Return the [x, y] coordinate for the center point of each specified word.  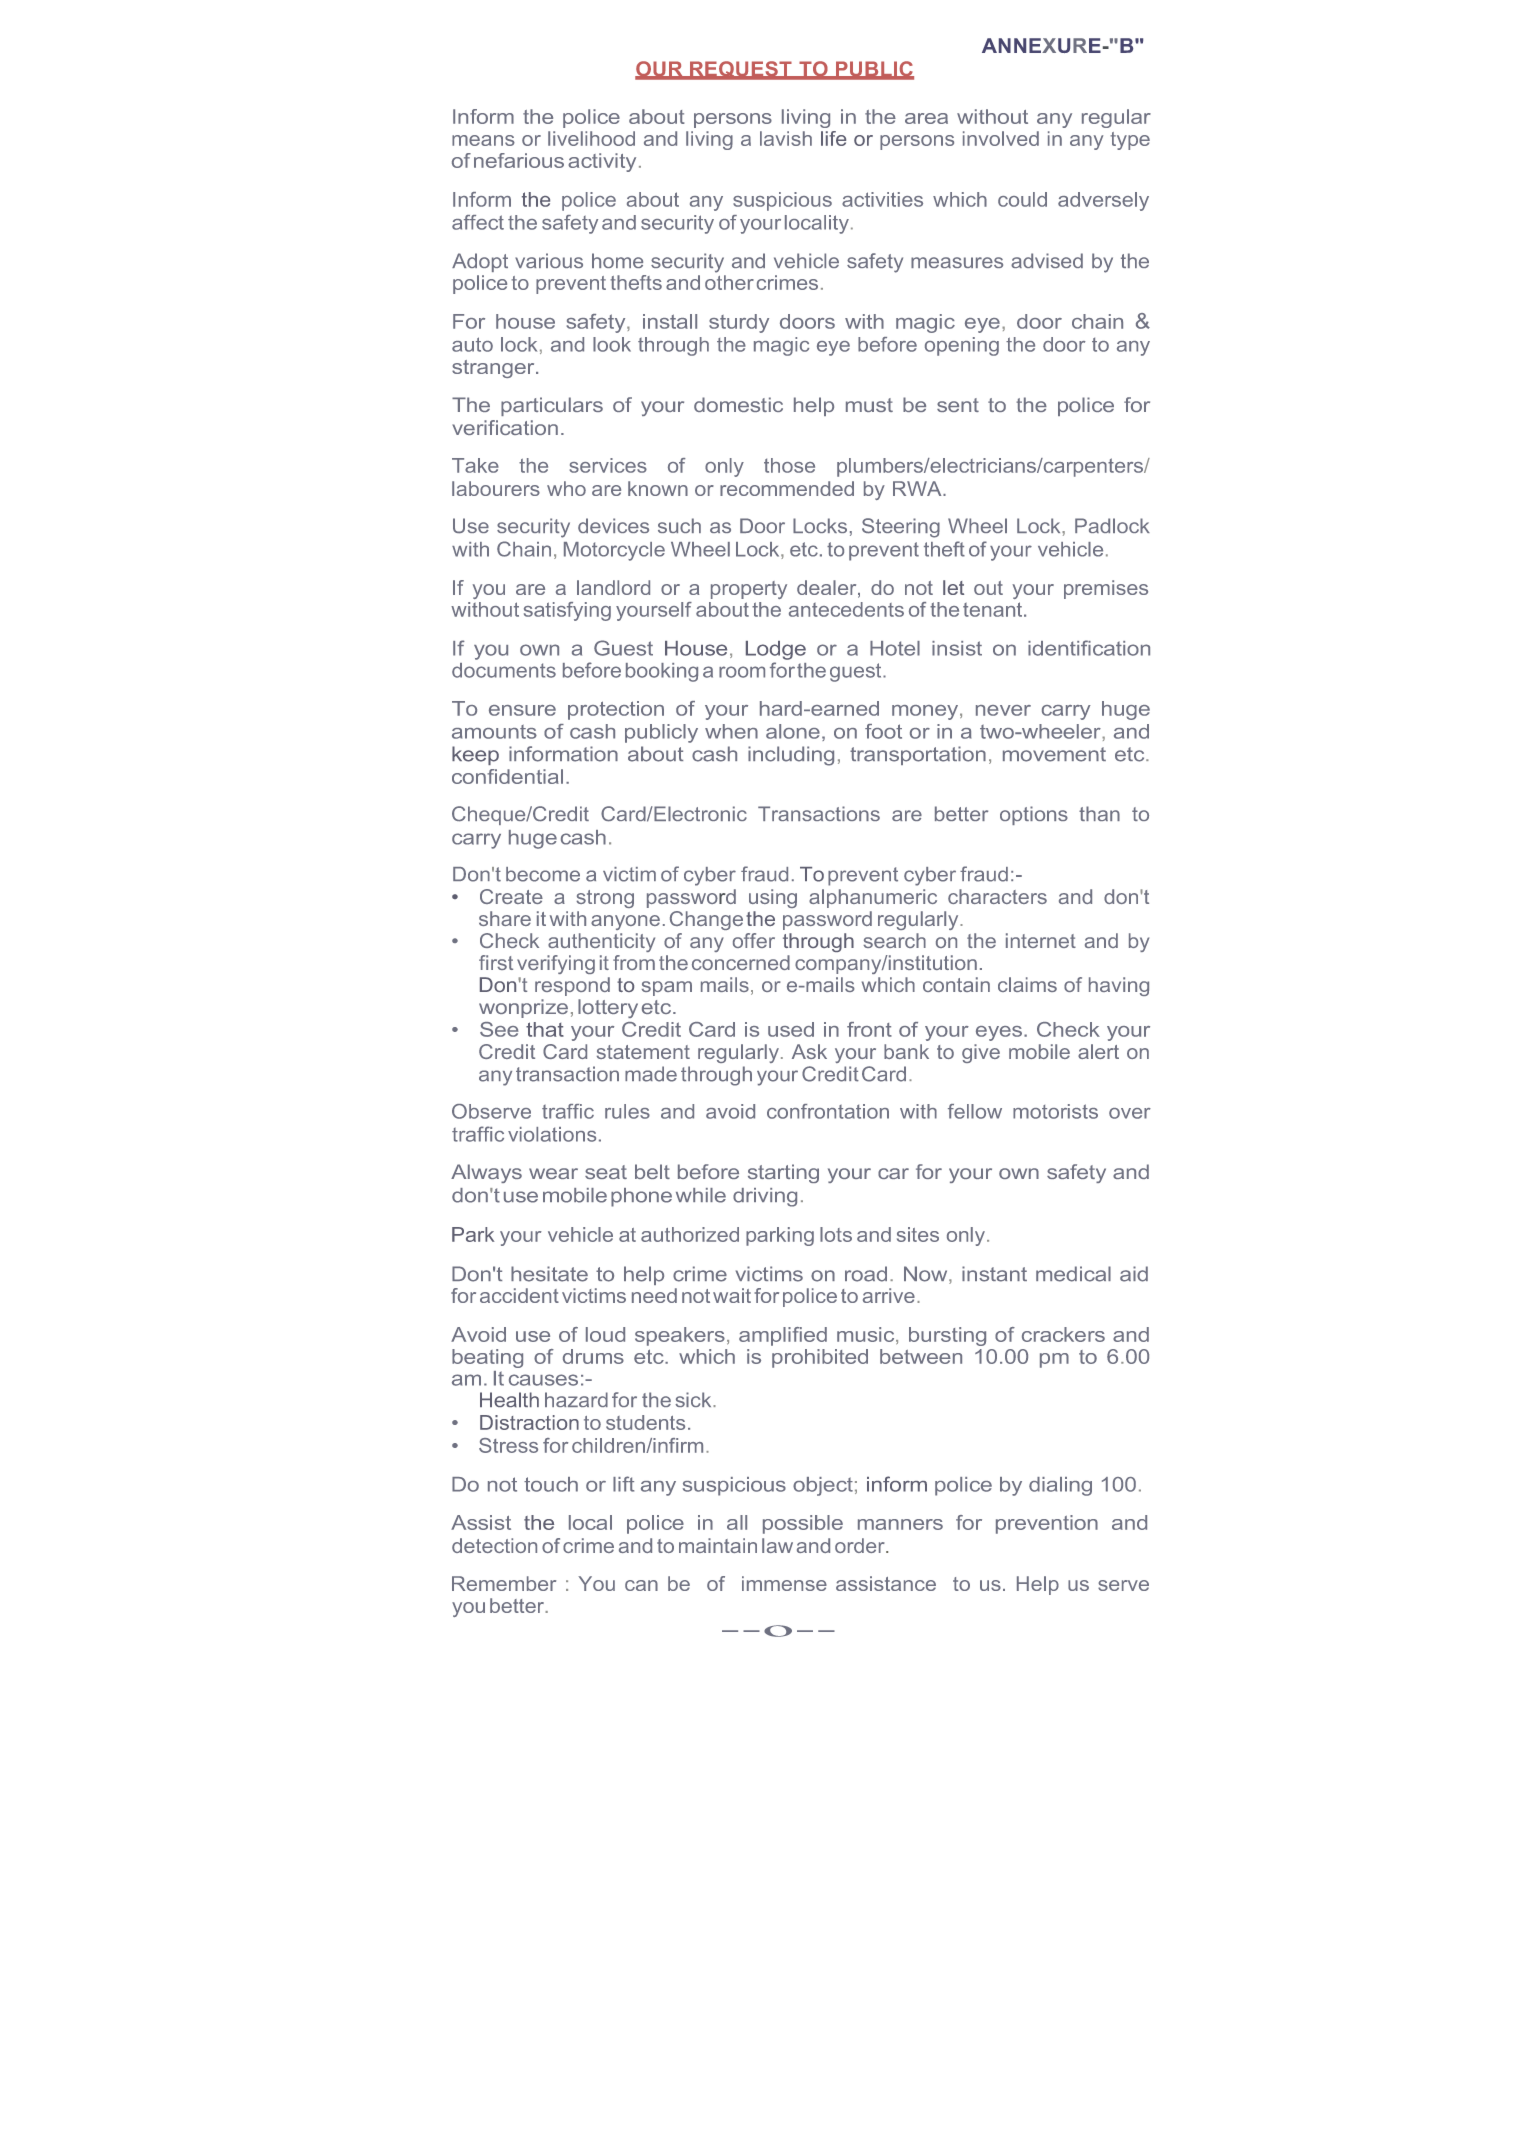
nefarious [519, 160]
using [773, 898]
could [1022, 199]
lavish [786, 138]
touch [551, 1484]
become [543, 874]
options [1034, 815]
